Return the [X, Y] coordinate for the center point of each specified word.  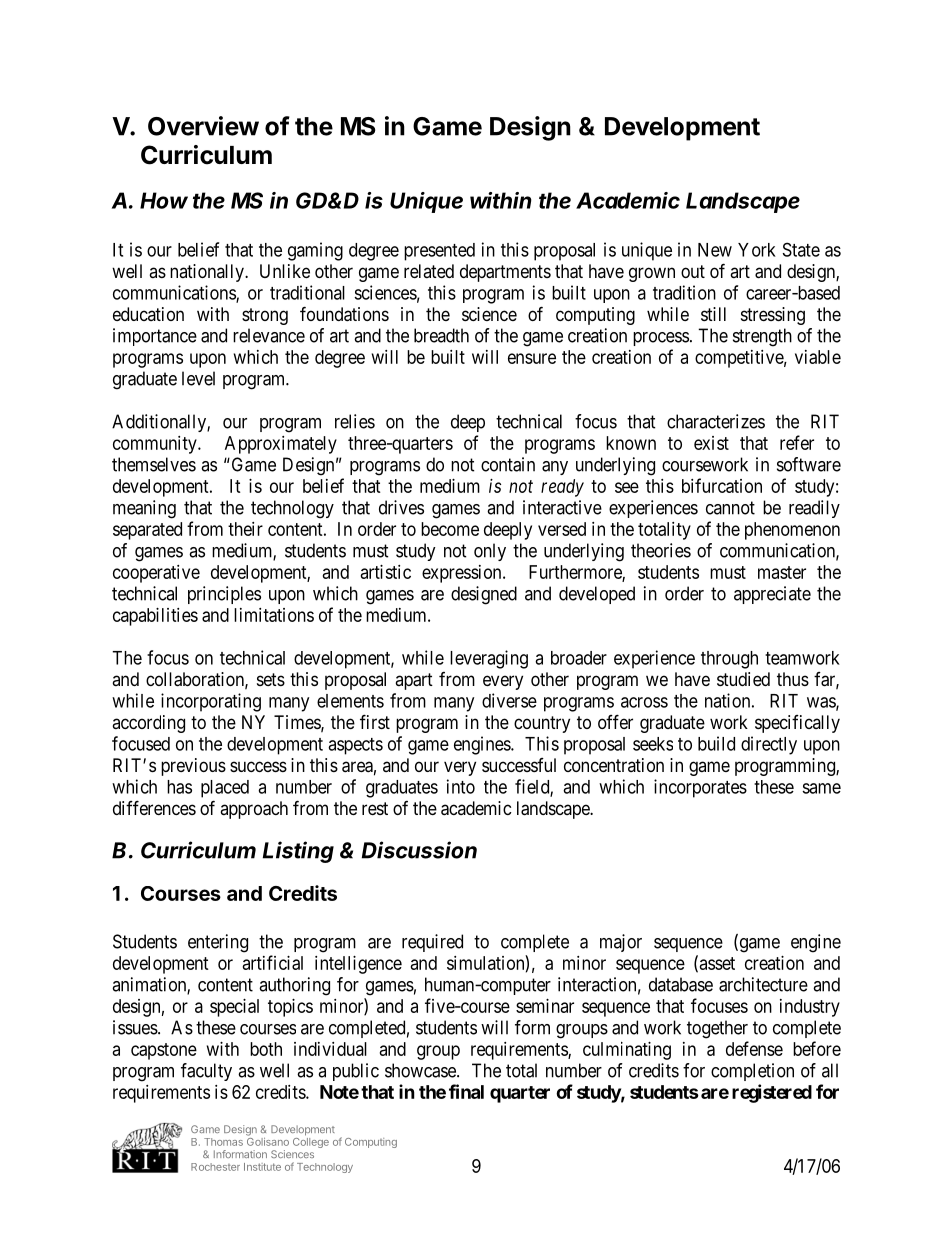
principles [224, 595]
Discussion [419, 850]
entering [218, 943]
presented [439, 252]
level [198, 378]
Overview [203, 126]
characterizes [716, 421]
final [466, 1091]
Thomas [223, 1142]
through [729, 660]
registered [772, 1093]
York [757, 250]
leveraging [489, 659]
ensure [532, 358]
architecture [763, 984]
